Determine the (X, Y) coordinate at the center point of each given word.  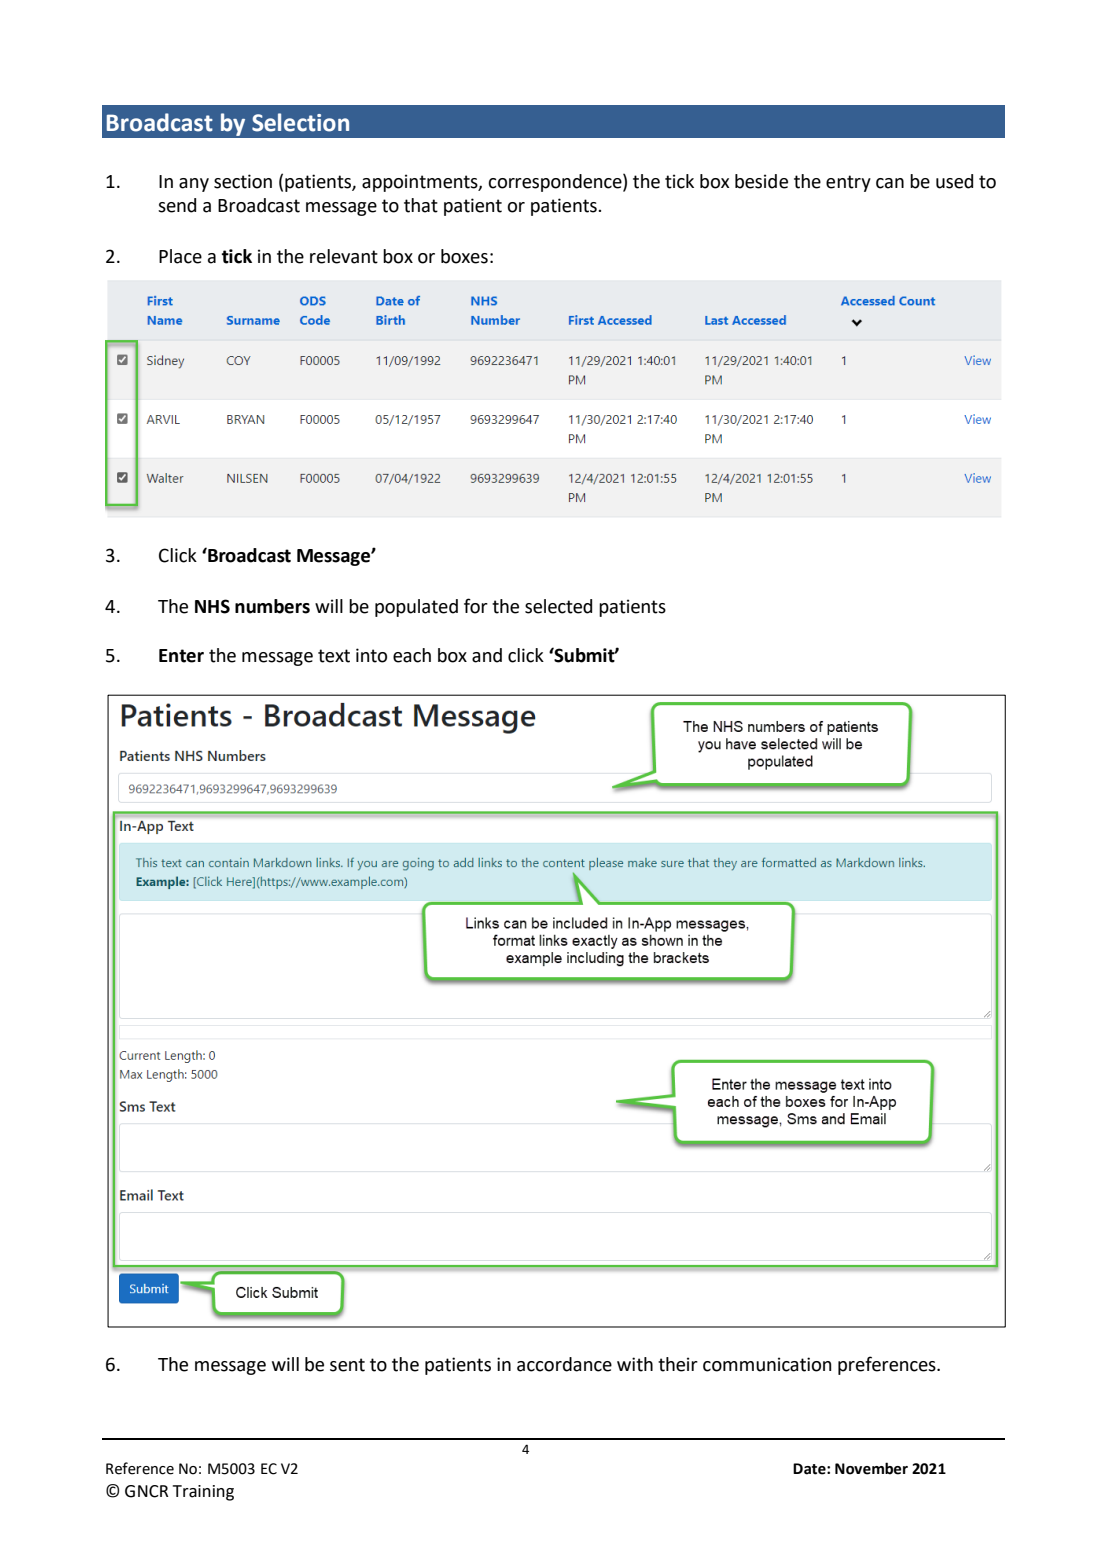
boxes (464, 256)
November (871, 1468)
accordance (564, 1364)
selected (558, 606)
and (487, 655)
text (334, 656)
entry (848, 183)
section (243, 181)
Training (203, 1493)
